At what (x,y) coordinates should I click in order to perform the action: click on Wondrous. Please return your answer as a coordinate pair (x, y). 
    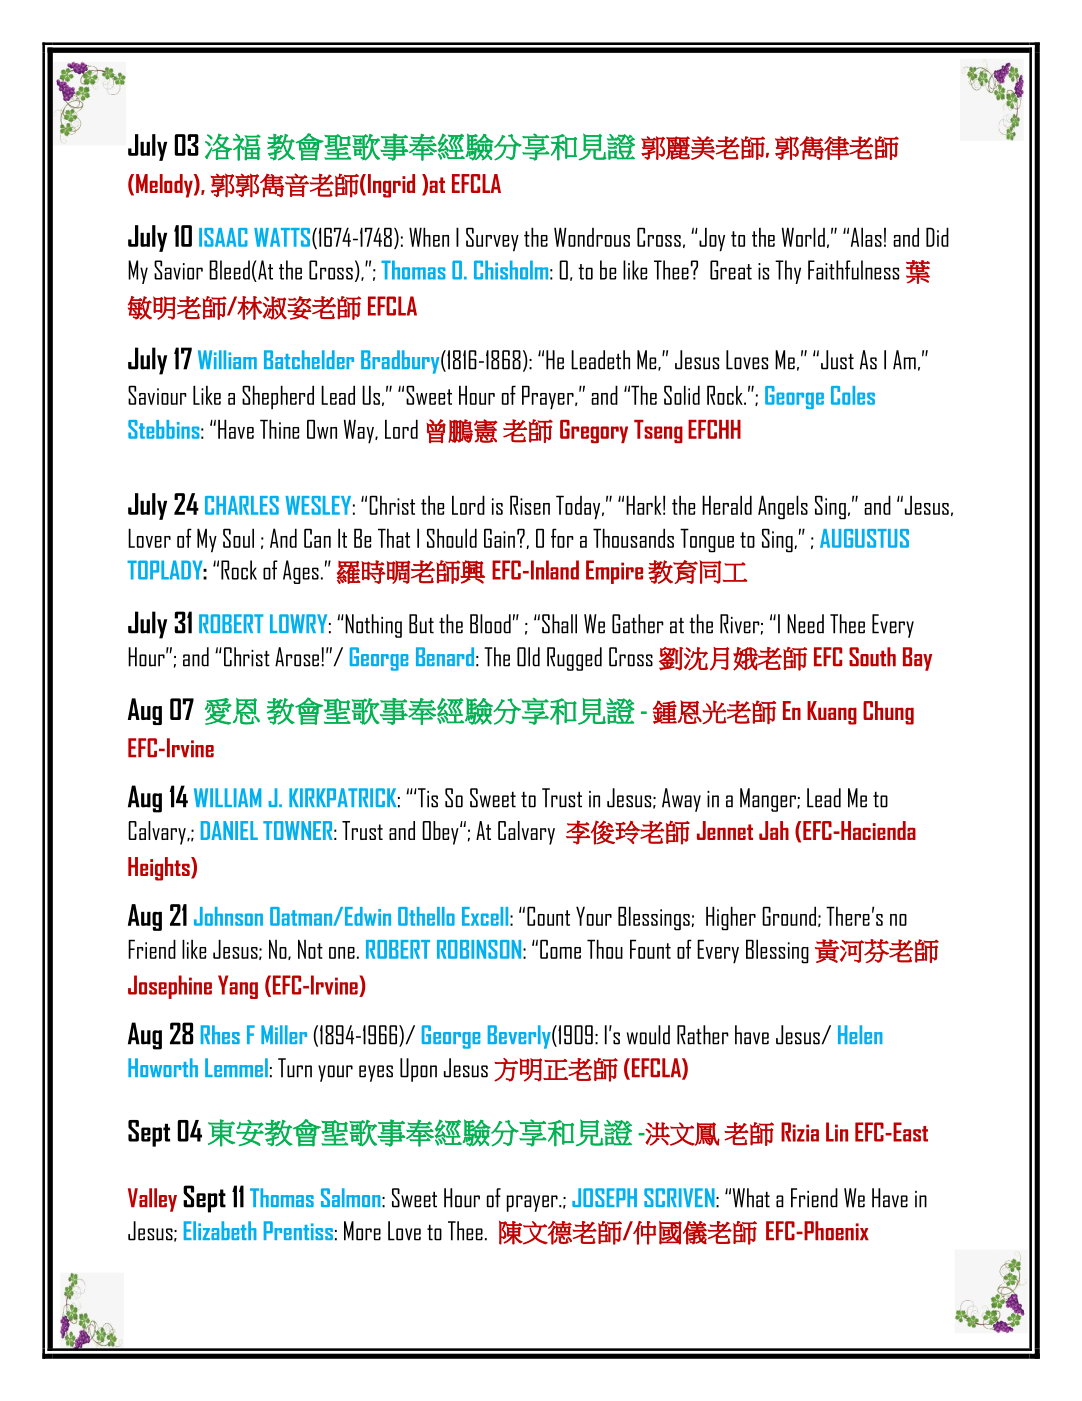
    Looking at the image, I should click on (592, 237).
